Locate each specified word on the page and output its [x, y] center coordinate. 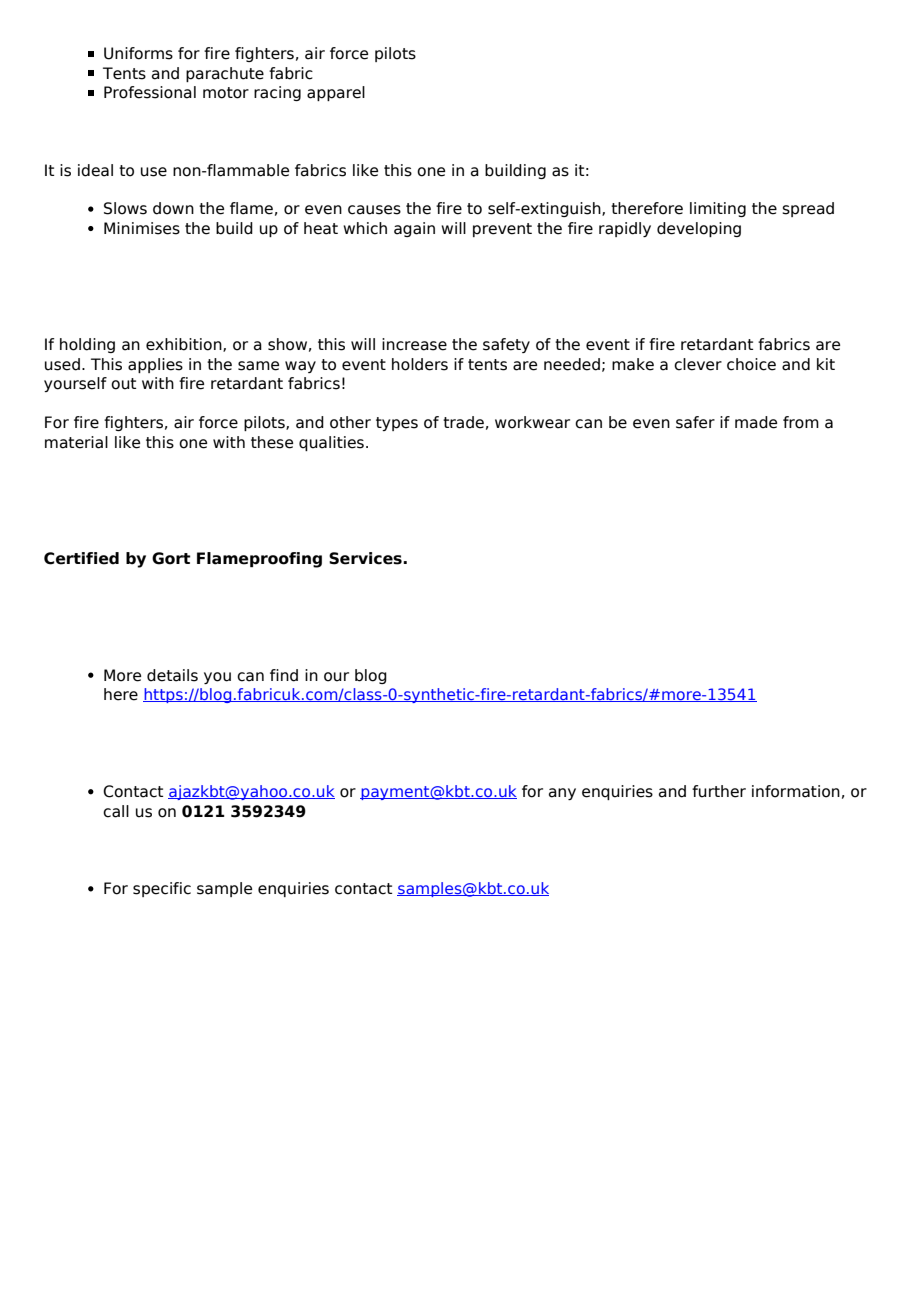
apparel [336, 93]
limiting [718, 209]
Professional [150, 92]
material [76, 442]
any [562, 794]
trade [463, 422]
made [756, 422]
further [719, 791]
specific [162, 889]
